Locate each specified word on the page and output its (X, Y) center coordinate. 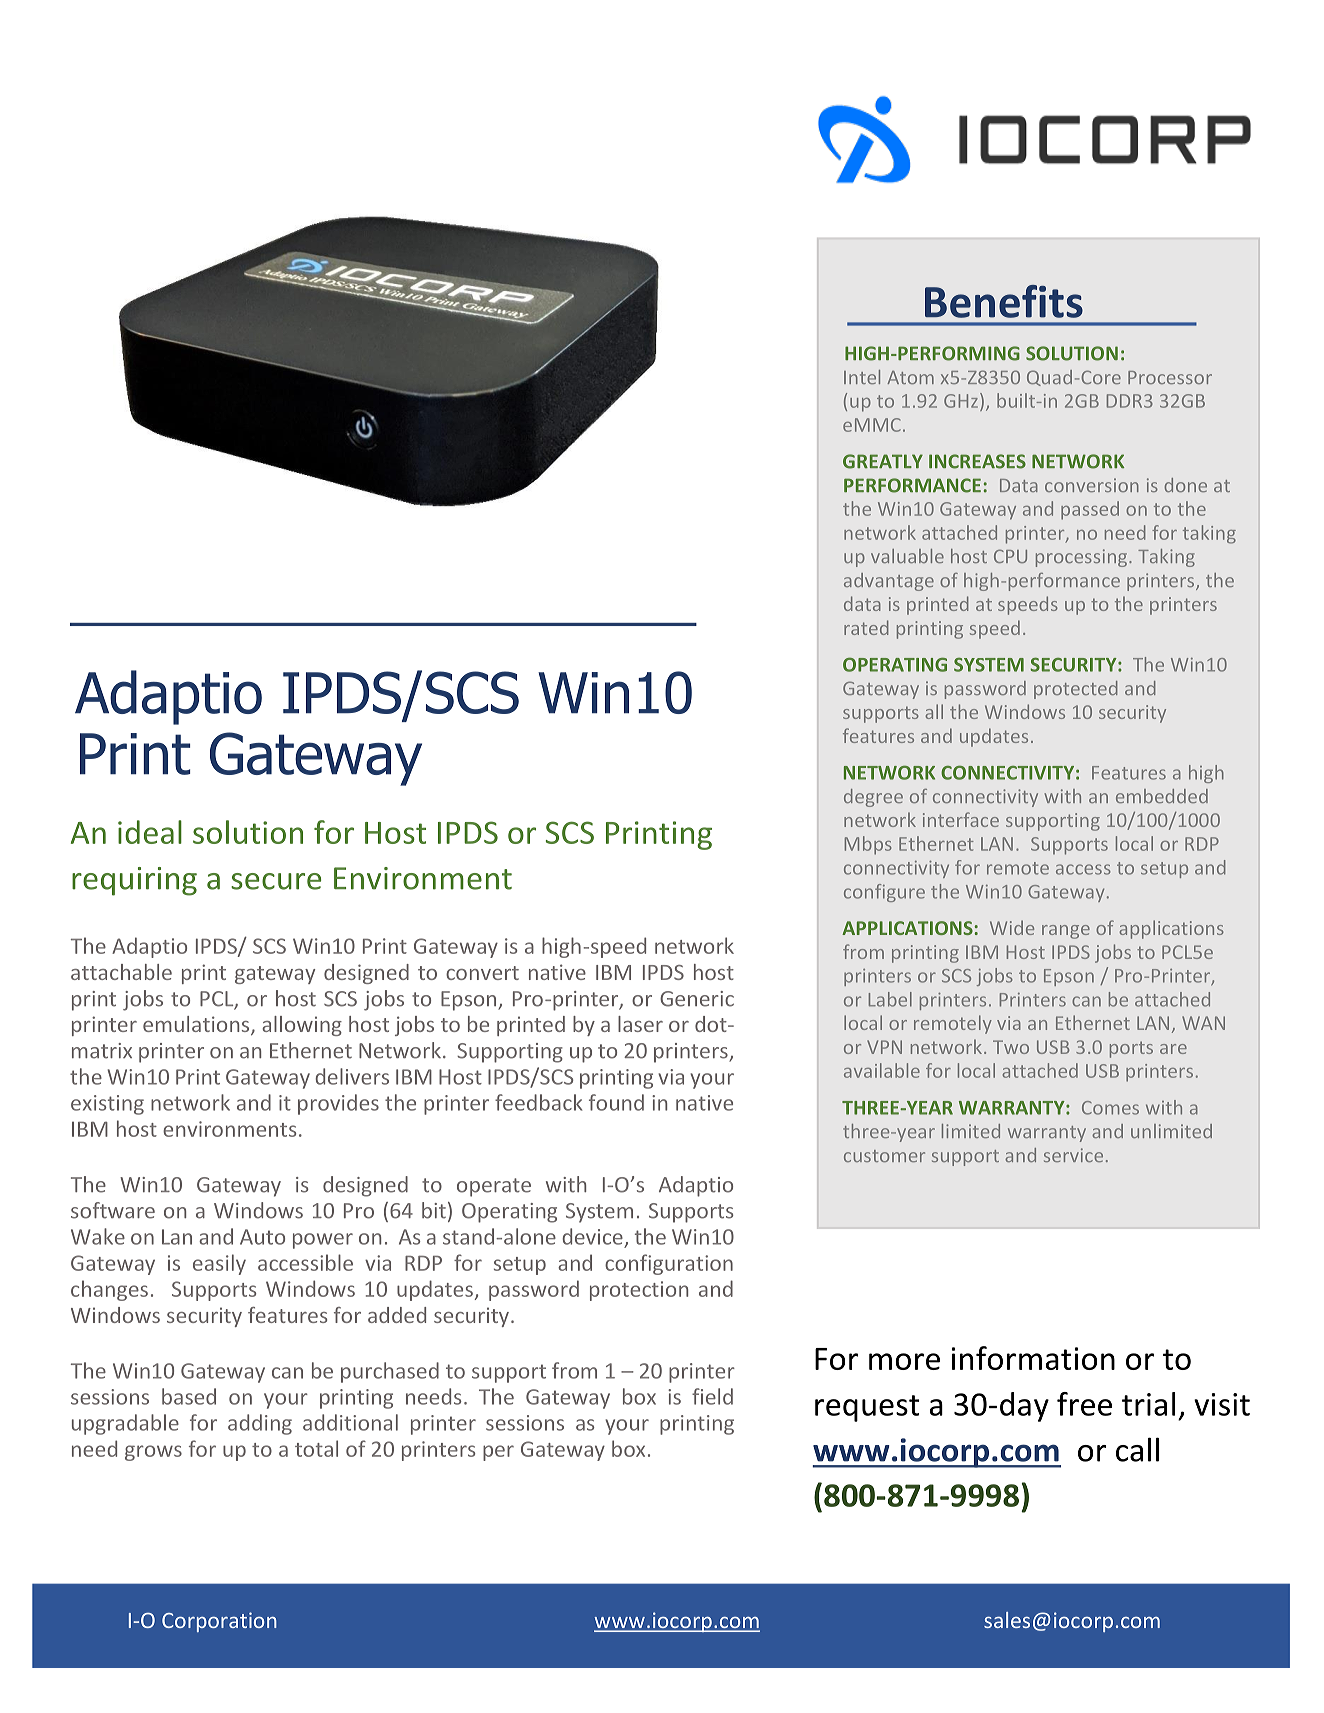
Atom (910, 377)
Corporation (219, 1622)
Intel (862, 377)
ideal (150, 832)
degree (873, 798)
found (616, 1102)
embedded (1162, 796)
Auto (262, 1237)
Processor (1170, 377)
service (1073, 1155)
